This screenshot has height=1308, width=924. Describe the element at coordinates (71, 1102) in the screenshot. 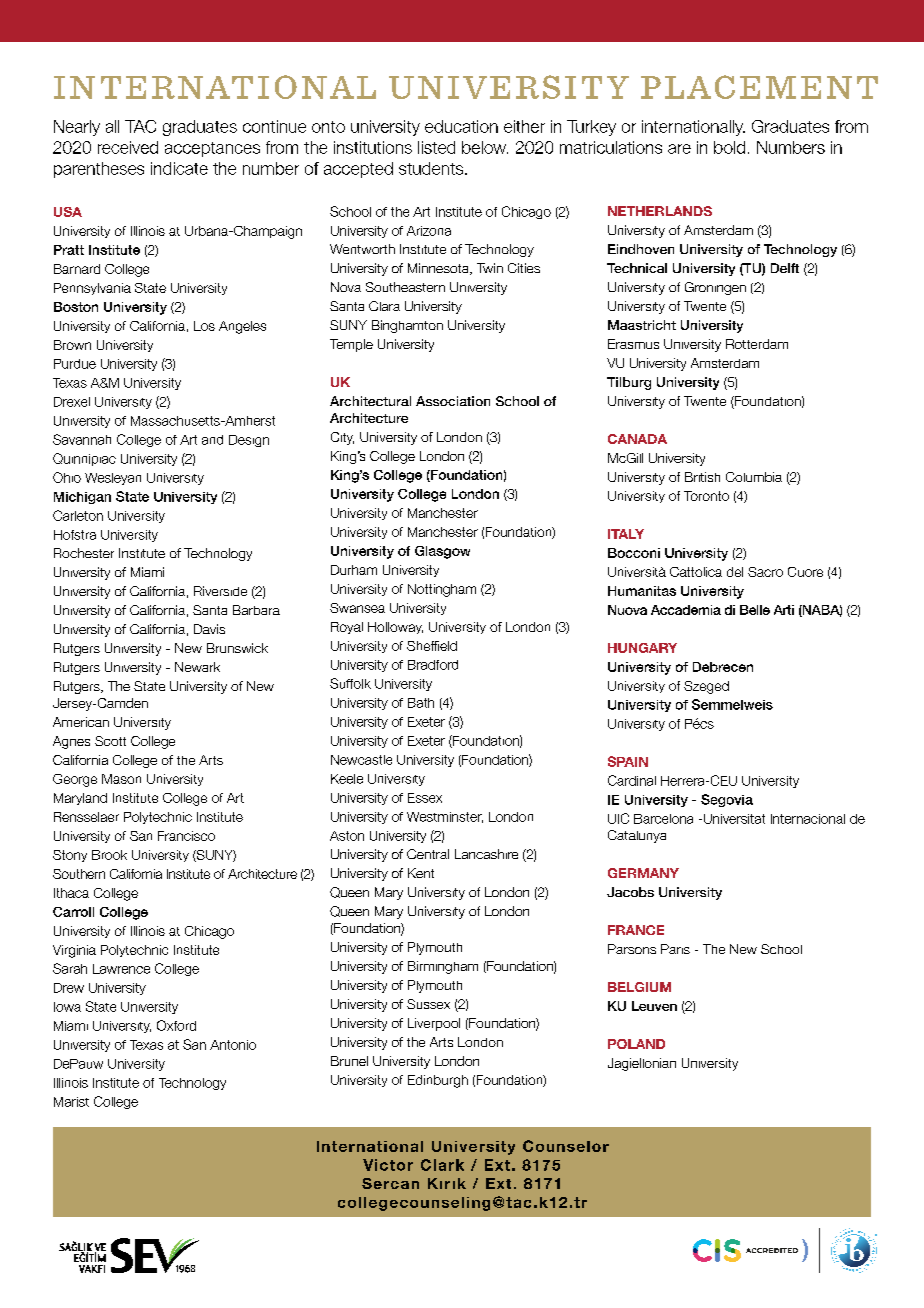

I see `Marist` at that location.
